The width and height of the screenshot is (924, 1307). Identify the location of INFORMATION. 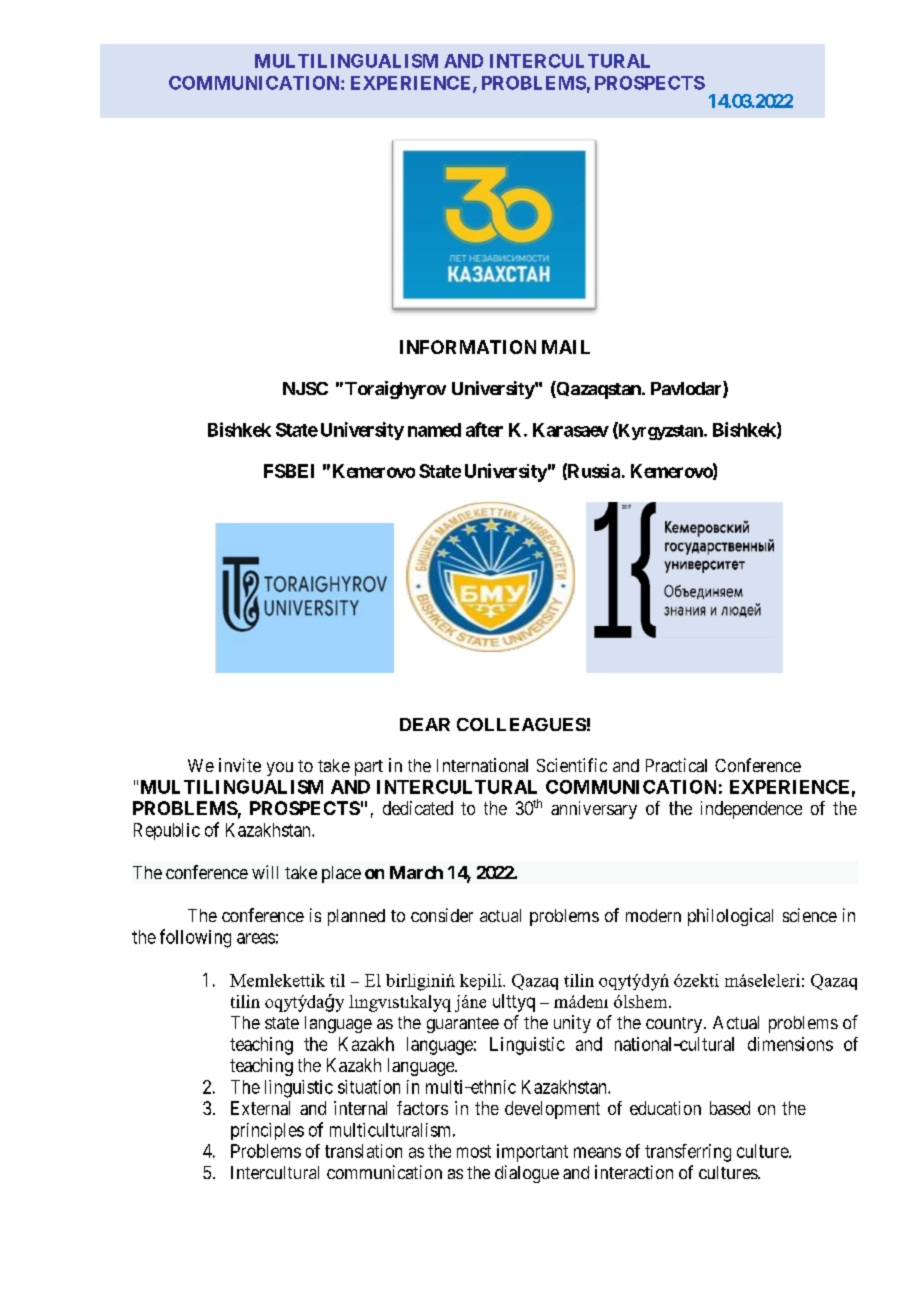
(468, 347).
